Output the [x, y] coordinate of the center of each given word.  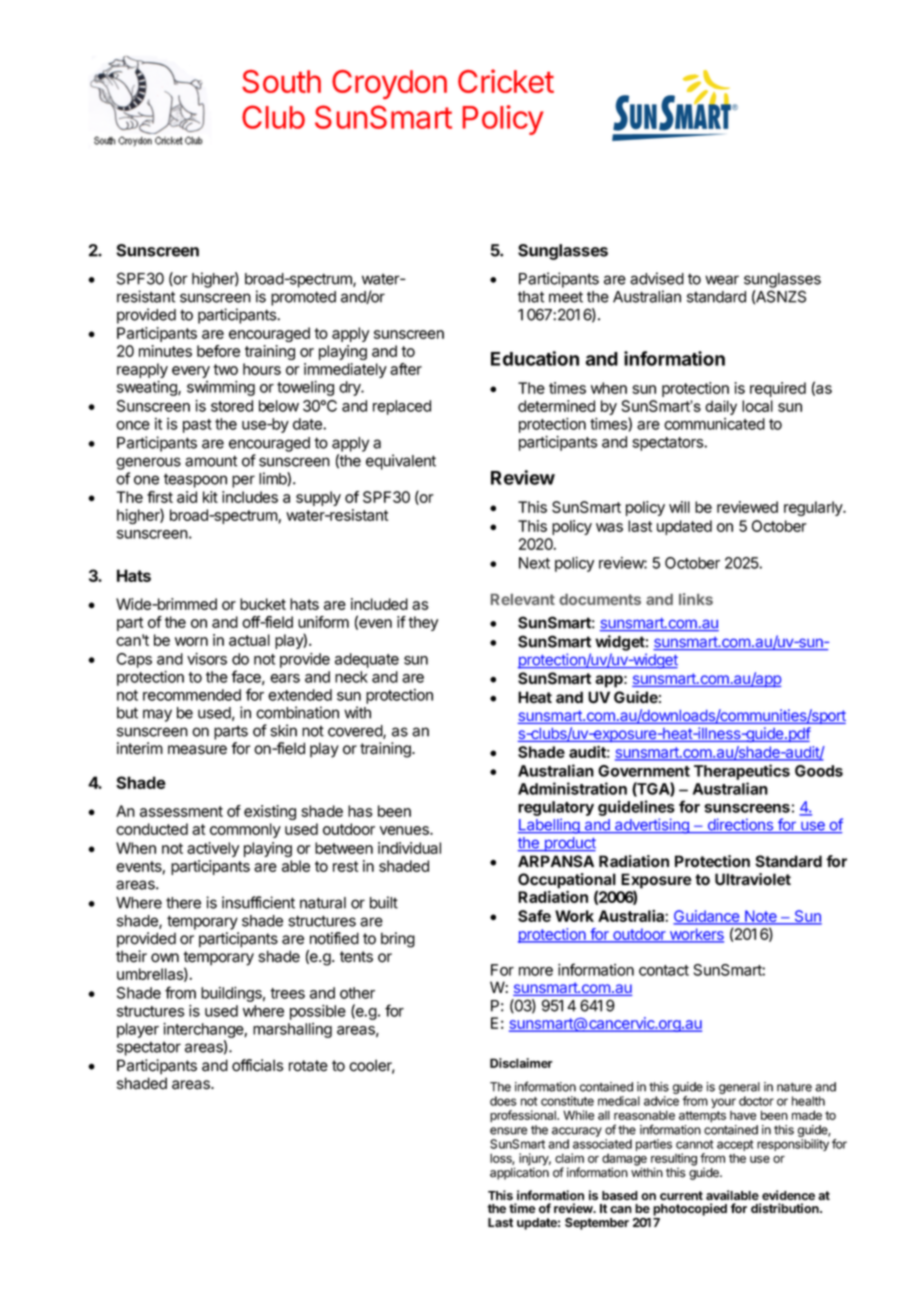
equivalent [401, 462]
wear [722, 280]
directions [740, 825]
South [281, 81]
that [531, 297]
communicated [714, 424]
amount [211, 461]
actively [213, 849]
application [519, 1173]
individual [409, 848]
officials [258, 1065]
